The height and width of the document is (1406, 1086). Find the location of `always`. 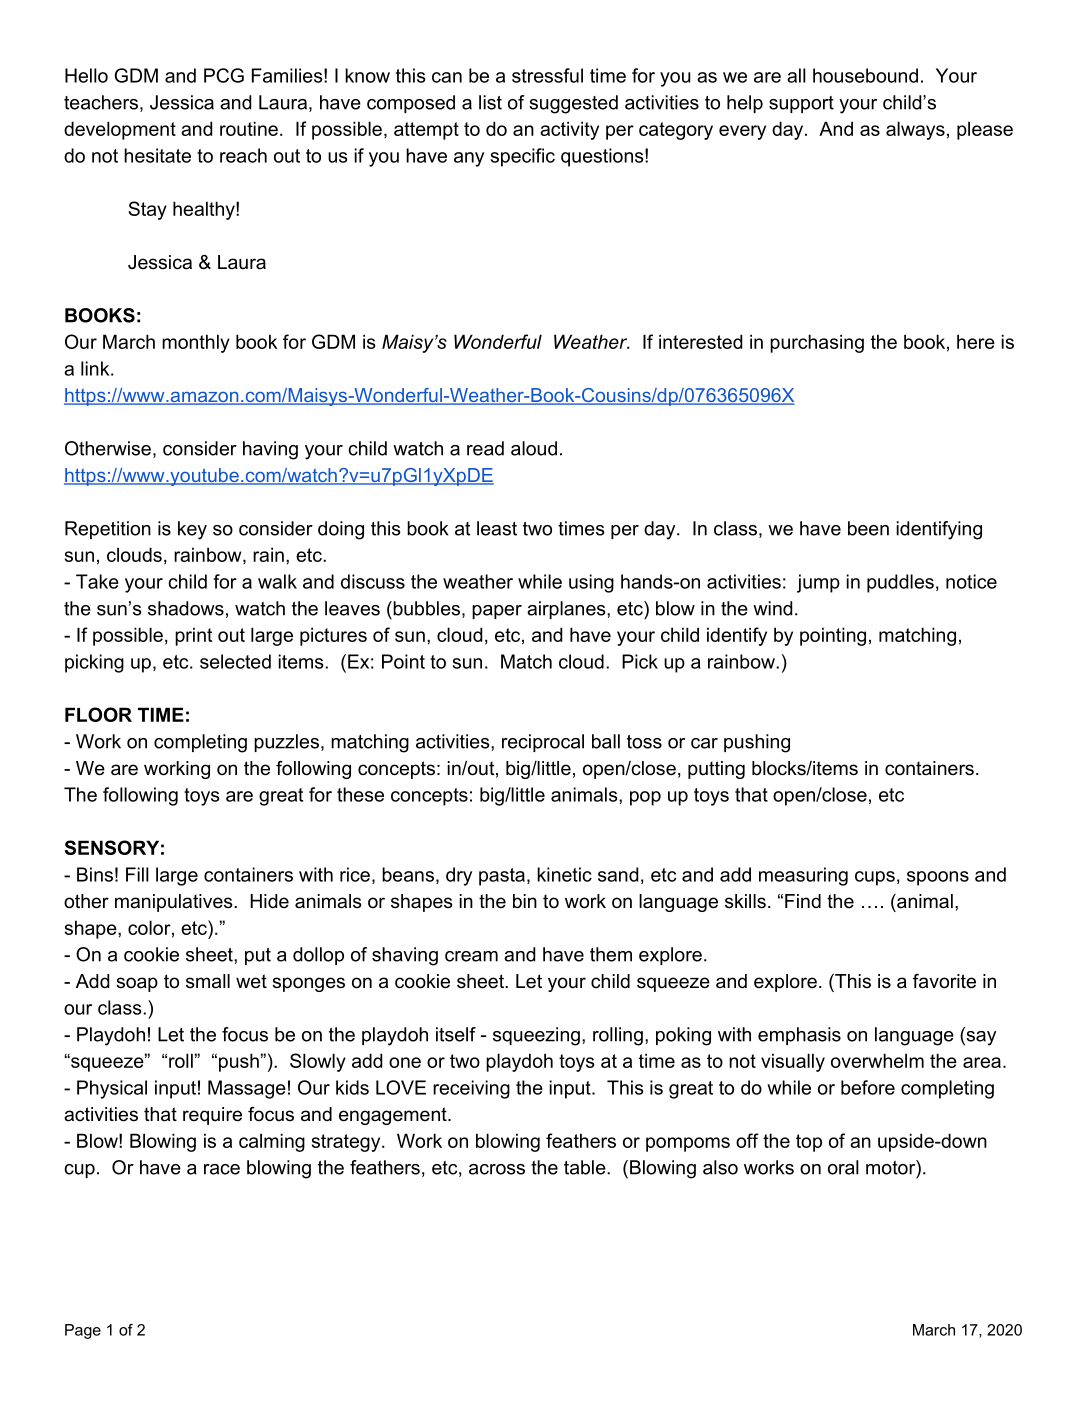

always is located at coordinates (915, 130).
